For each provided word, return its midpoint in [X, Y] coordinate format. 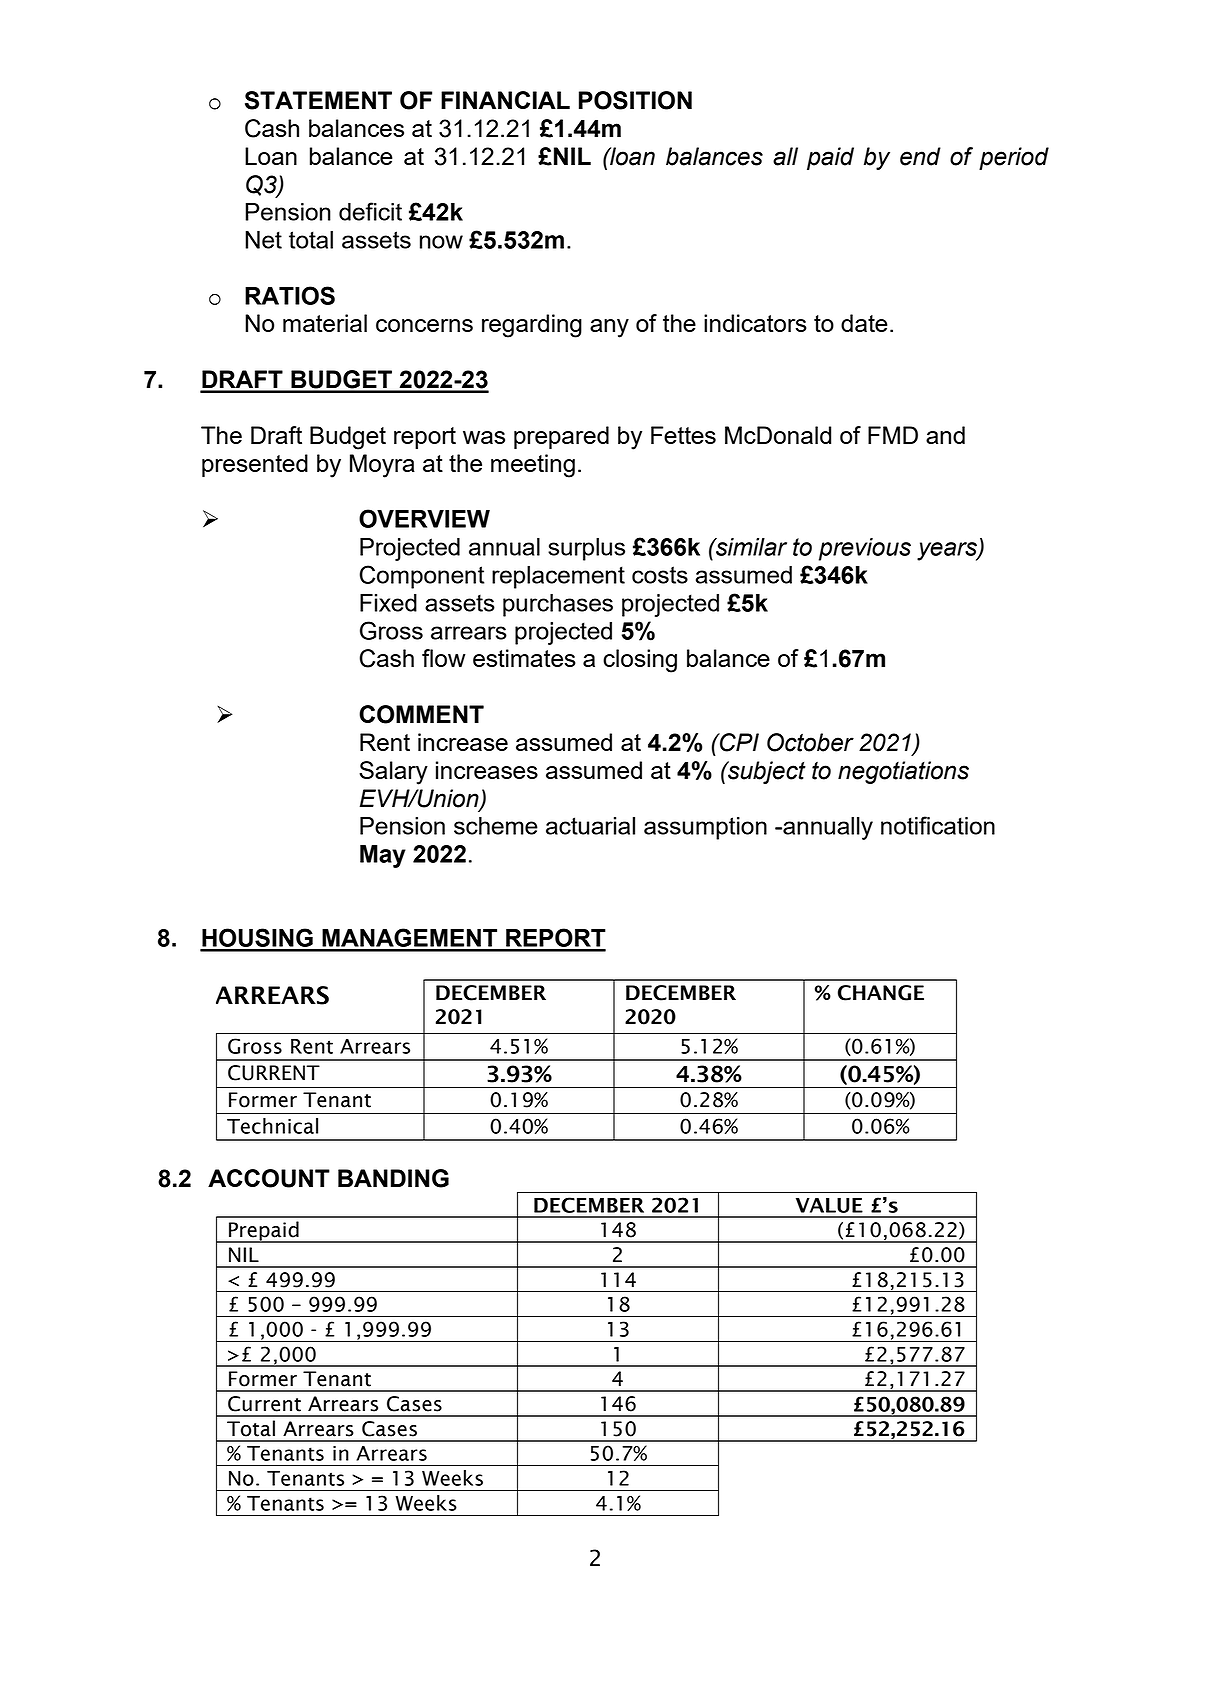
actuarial [590, 826]
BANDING [393, 1178]
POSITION [635, 100]
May [383, 856]
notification [938, 825]
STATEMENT [318, 100]
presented [255, 465]
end [920, 156]
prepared [561, 437]
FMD [893, 435]
